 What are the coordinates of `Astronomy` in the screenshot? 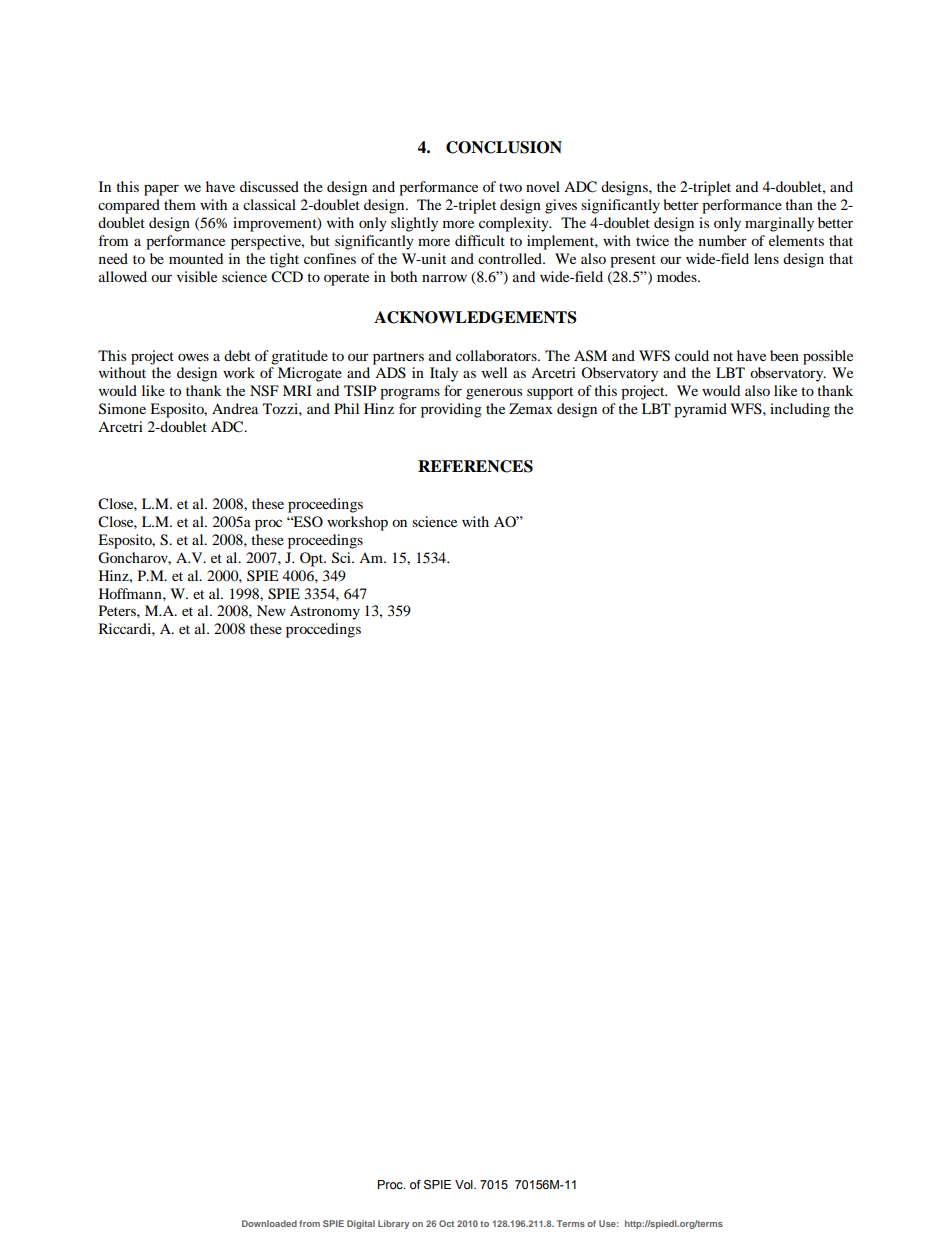 It's located at (325, 612).
